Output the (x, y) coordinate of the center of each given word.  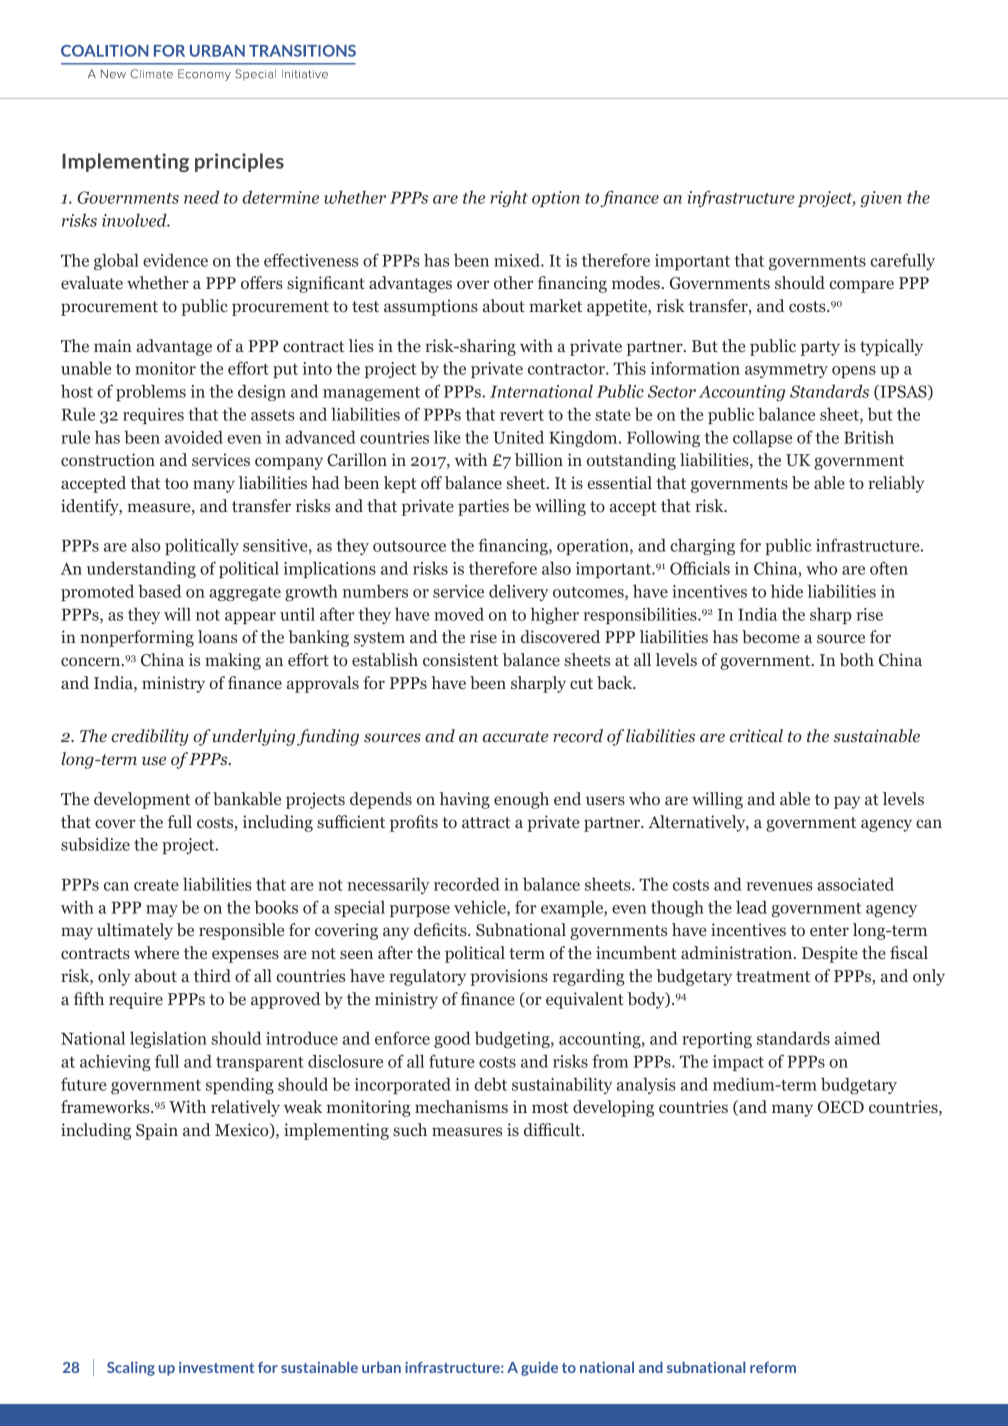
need (201, 197)
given (881, 199)
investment (216, 1367)
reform (773, 1367)
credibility (150, 737)
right (509, 198)
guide (539, 1368)
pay (847, 802)
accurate (515, 736)
